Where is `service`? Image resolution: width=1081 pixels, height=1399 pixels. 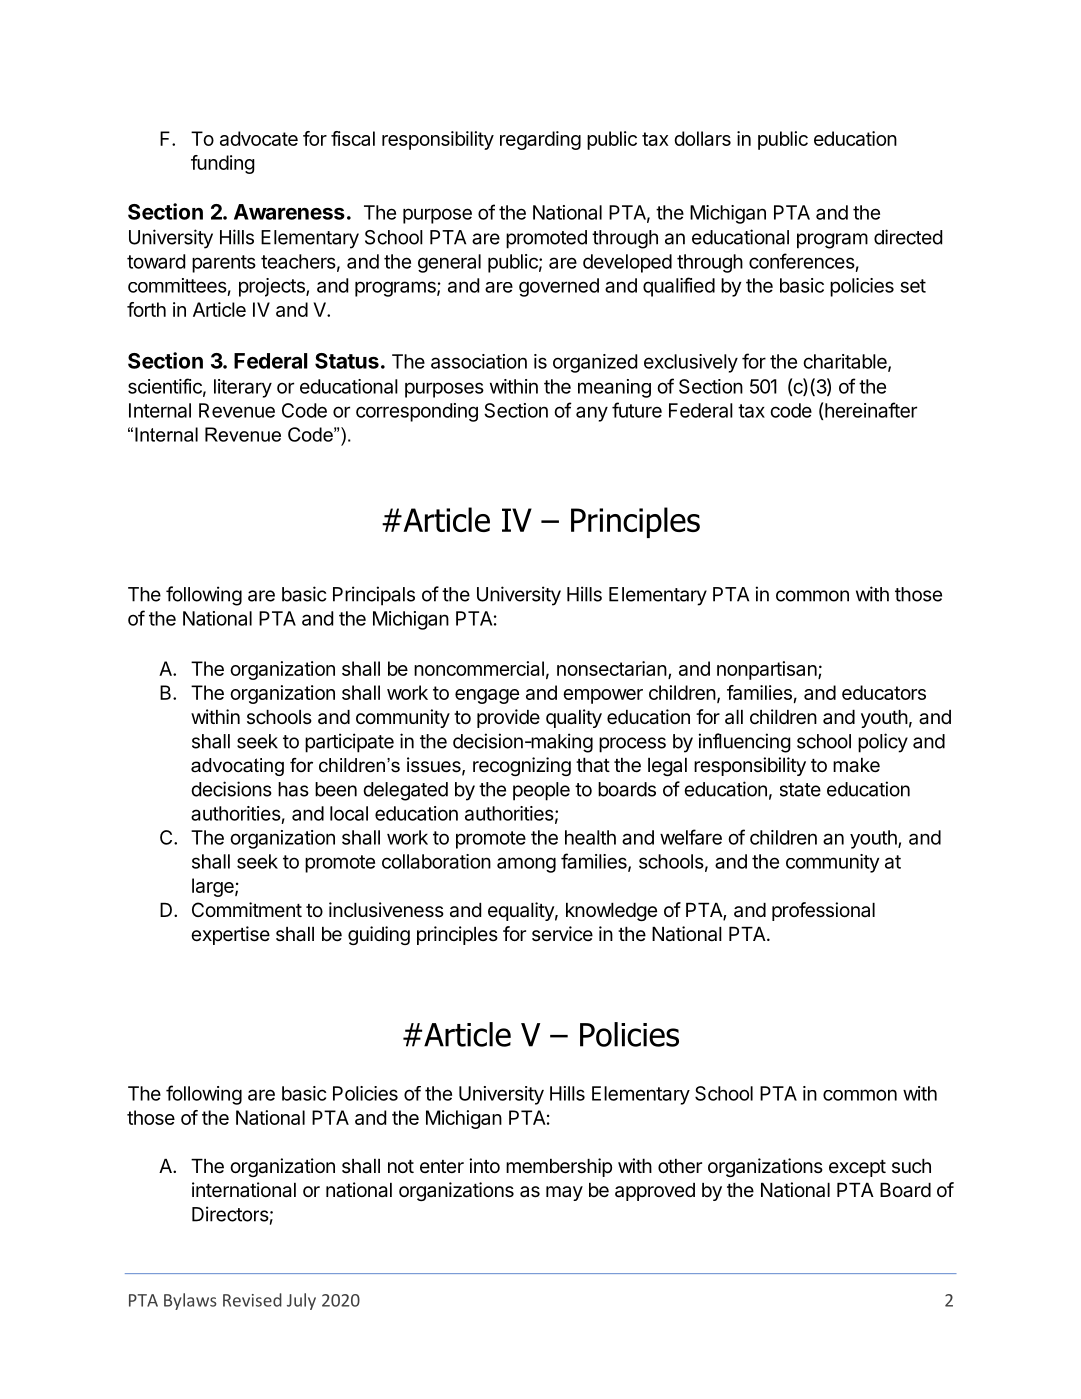
service is located at coordinates (562, 933).
